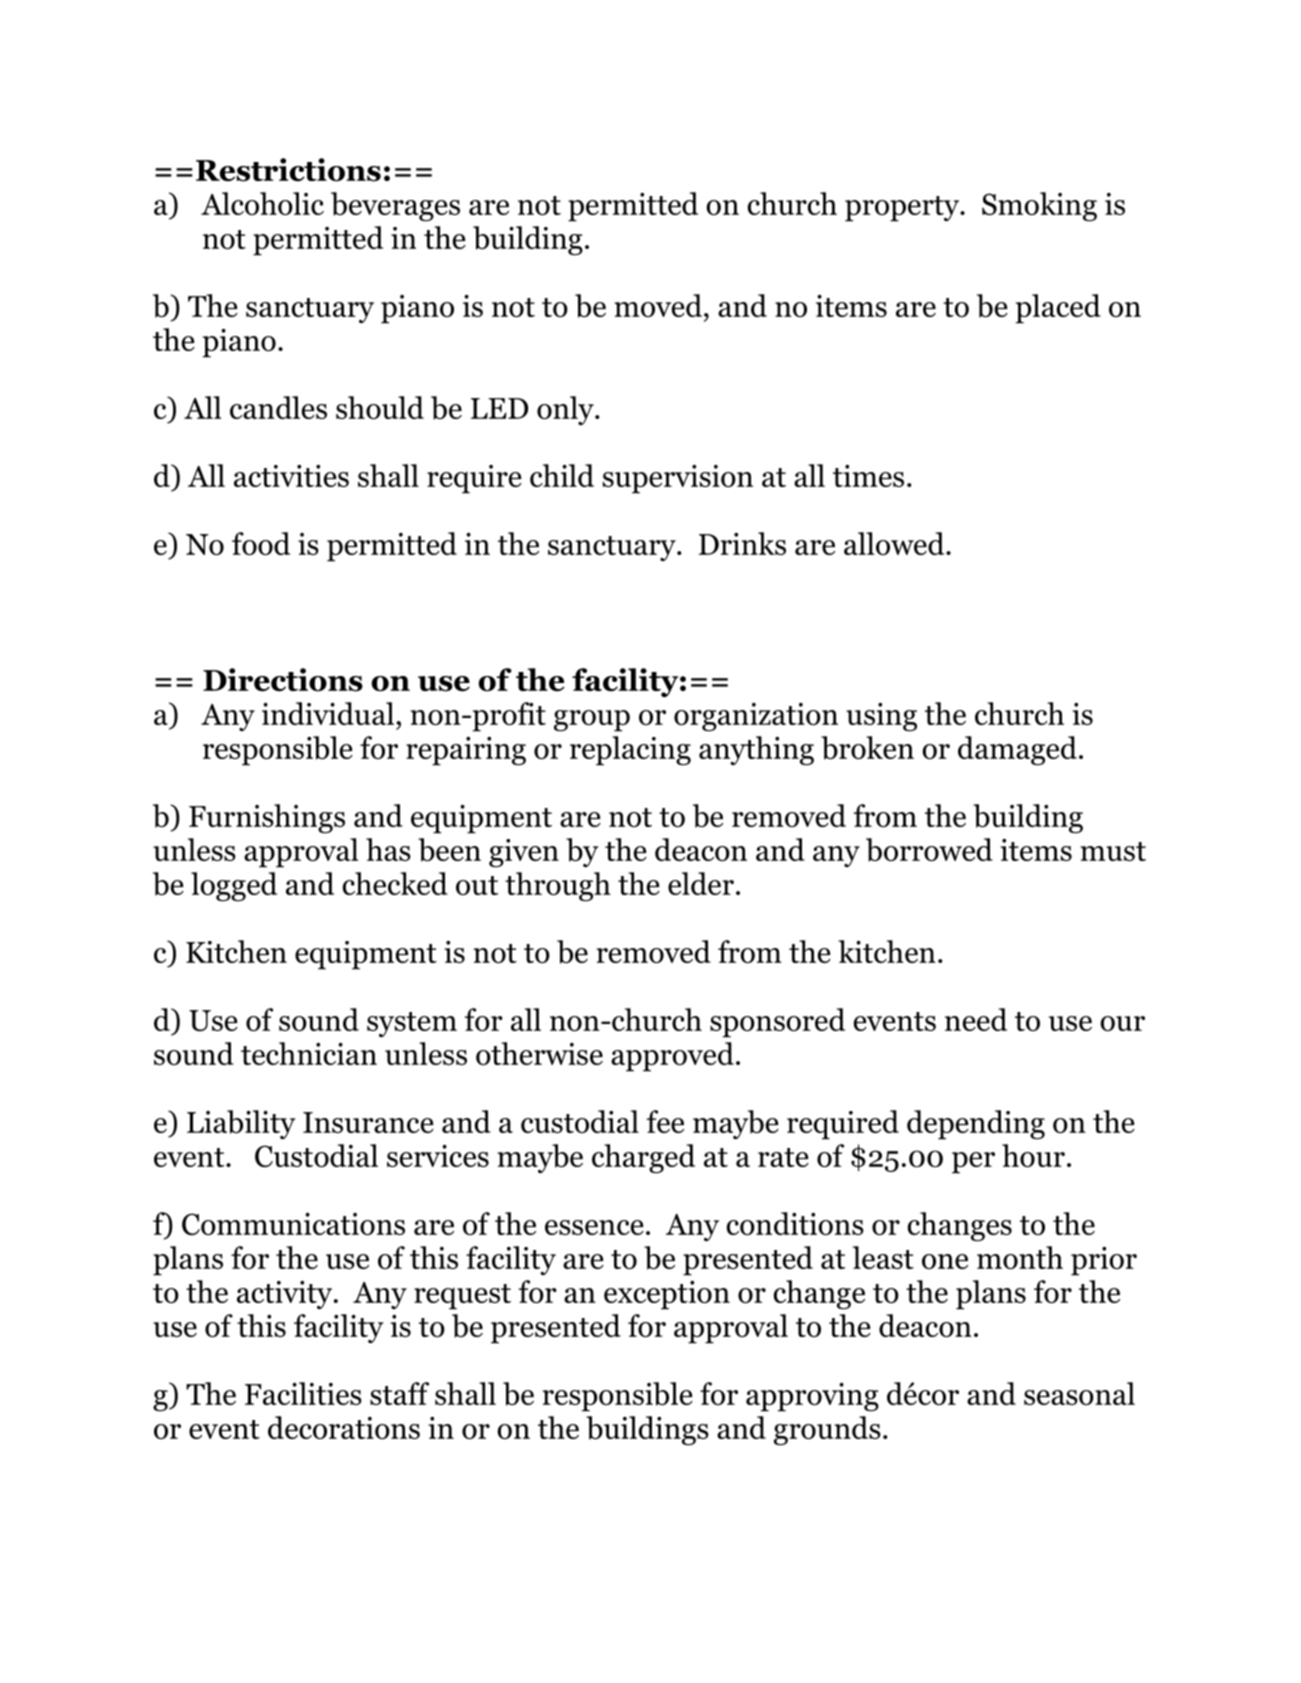  I want to click on borrowed, so click(929, 850).
